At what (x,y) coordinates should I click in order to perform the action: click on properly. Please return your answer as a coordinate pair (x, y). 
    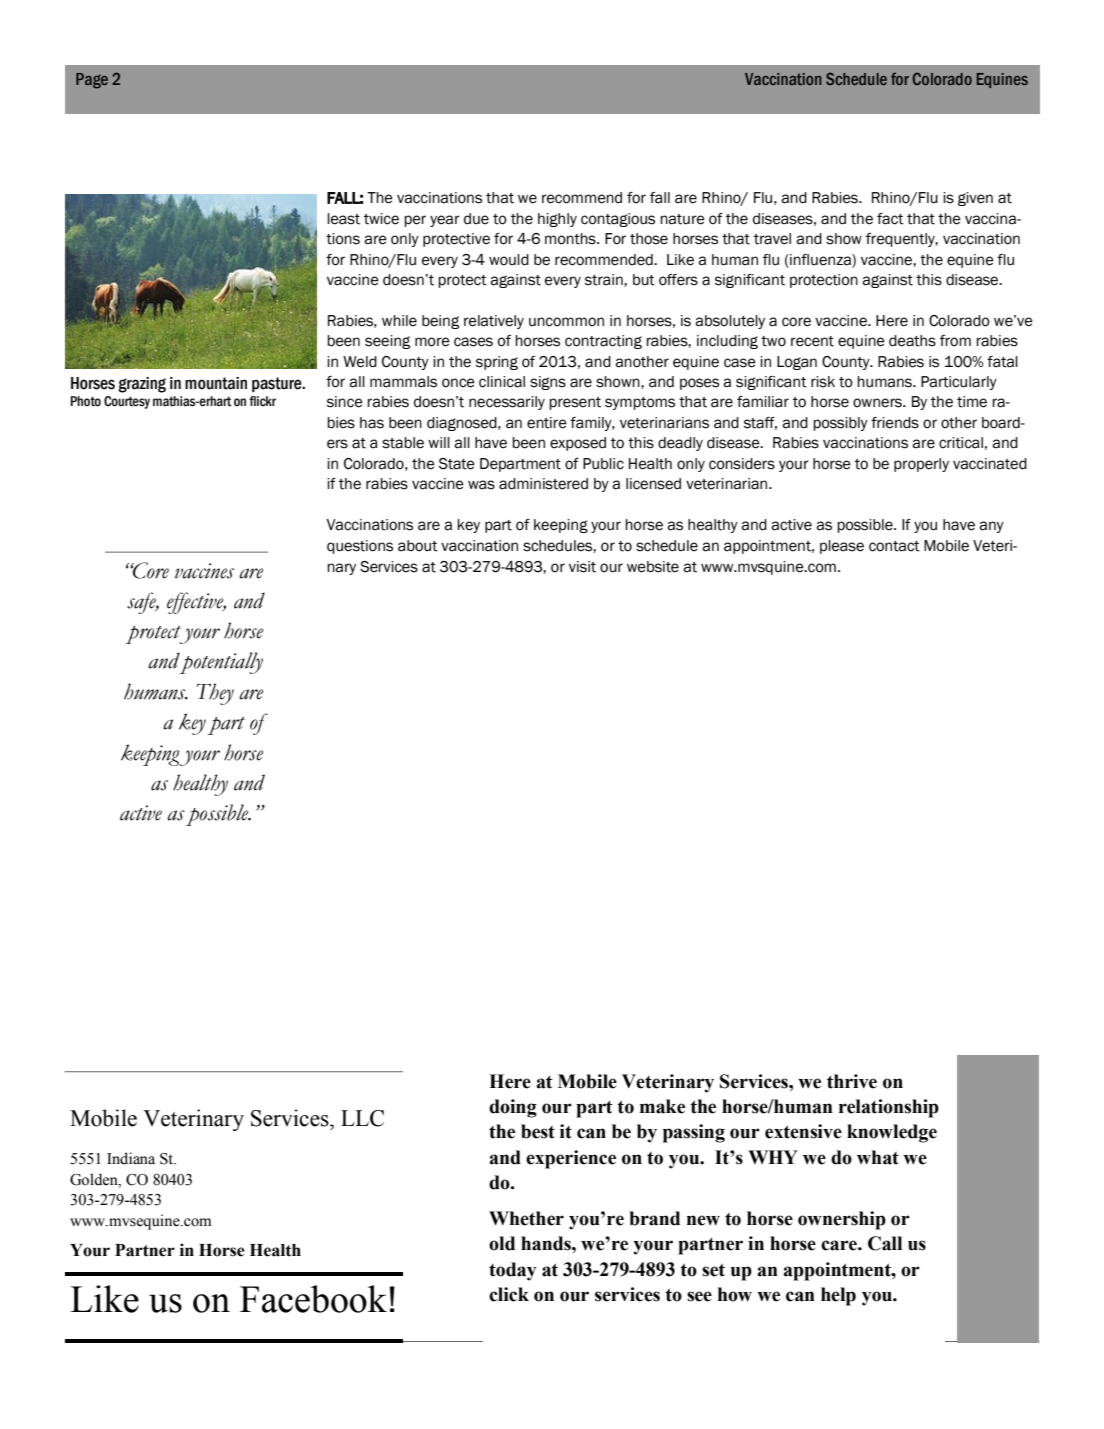
    Looking at the image, I should click on (921, 465).
